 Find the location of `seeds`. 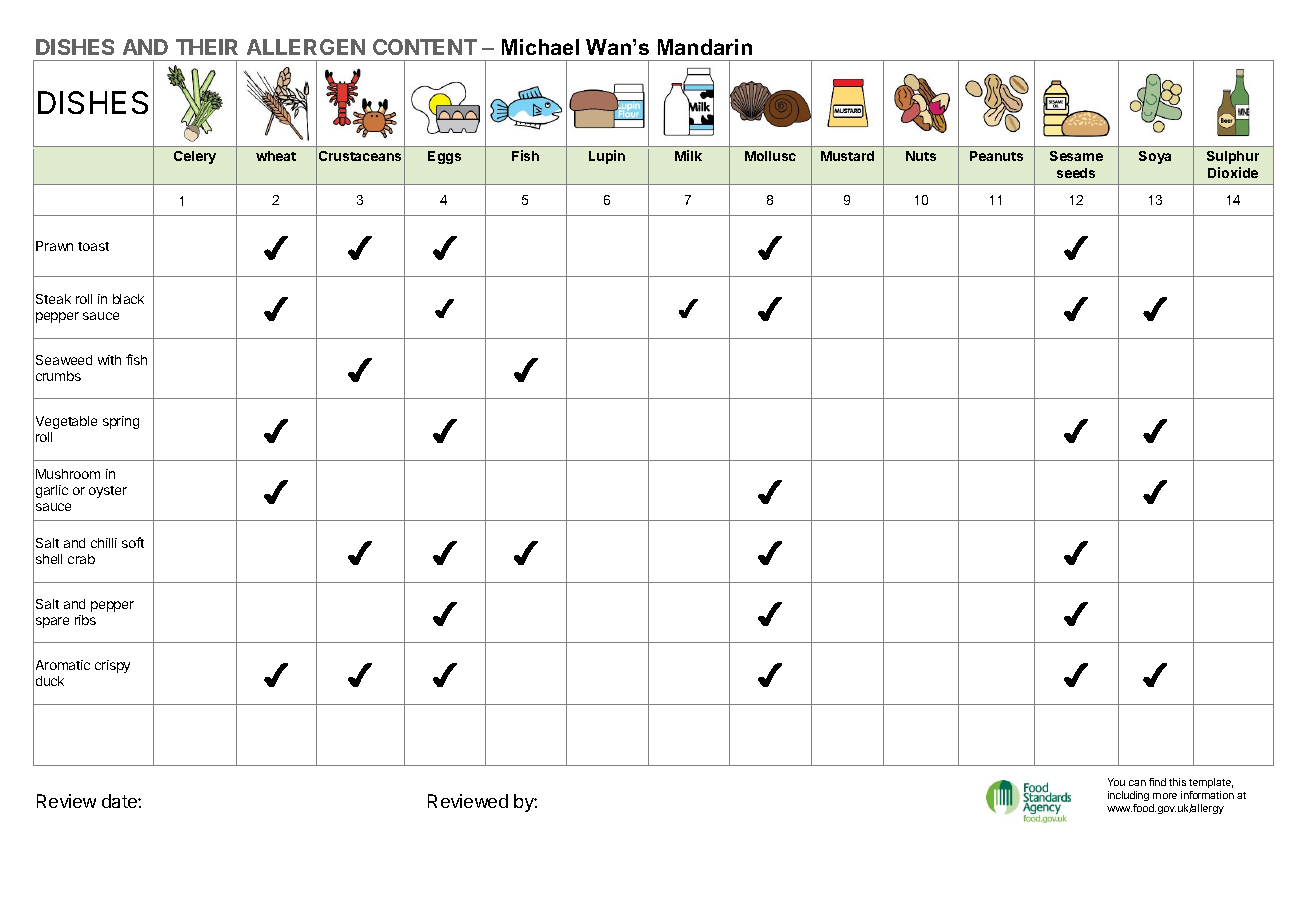

seeds is located at coordinates (1076, 173).
